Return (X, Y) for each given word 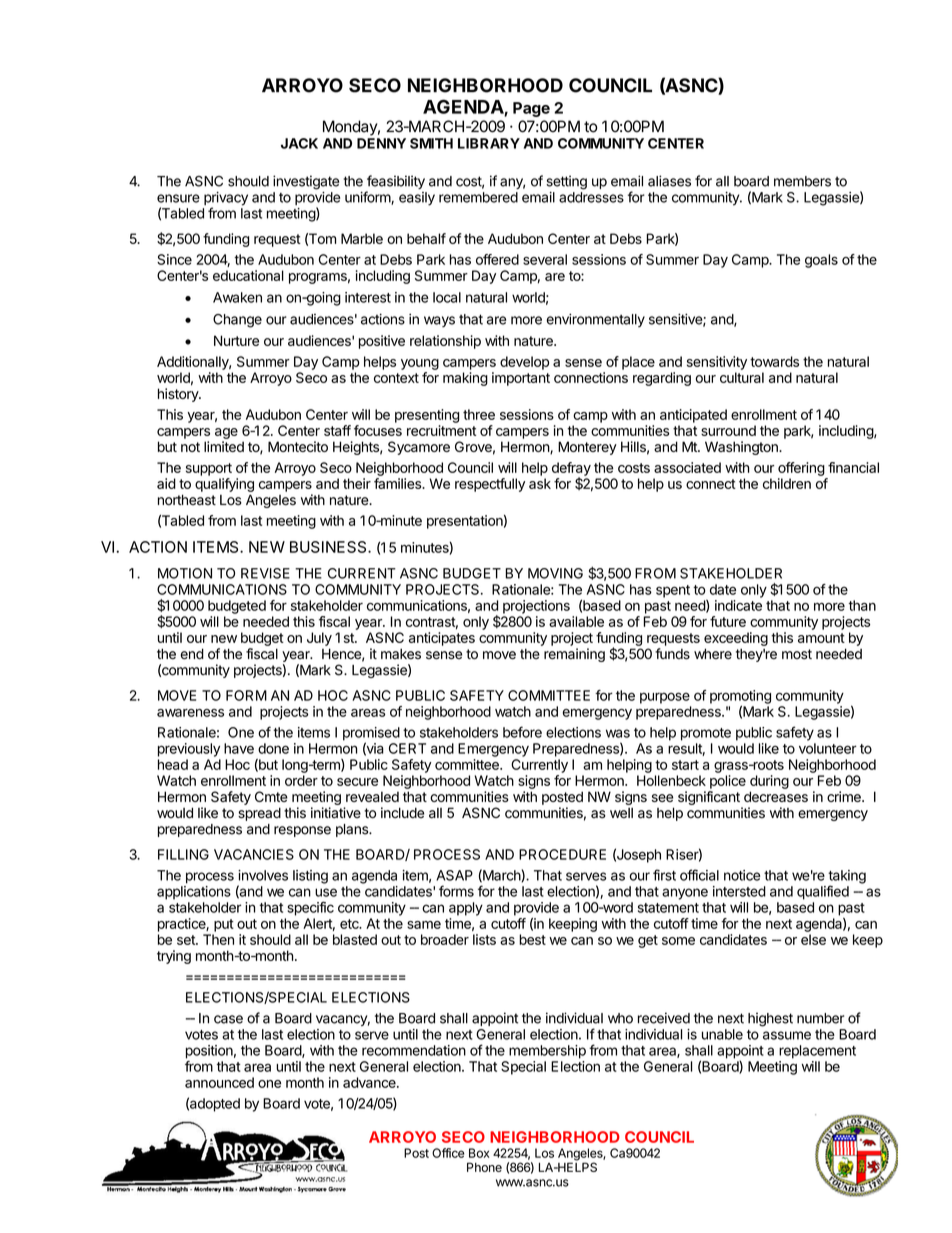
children (787, 483)
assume (787, 1035)
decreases (776, 796)
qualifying (224, 485)
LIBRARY (489, 143)
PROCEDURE (562, 854)
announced (219, 1082)
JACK (299, 143)
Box (479, 1153)
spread (259, 814)
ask (540, 483)
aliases (669, 181)
